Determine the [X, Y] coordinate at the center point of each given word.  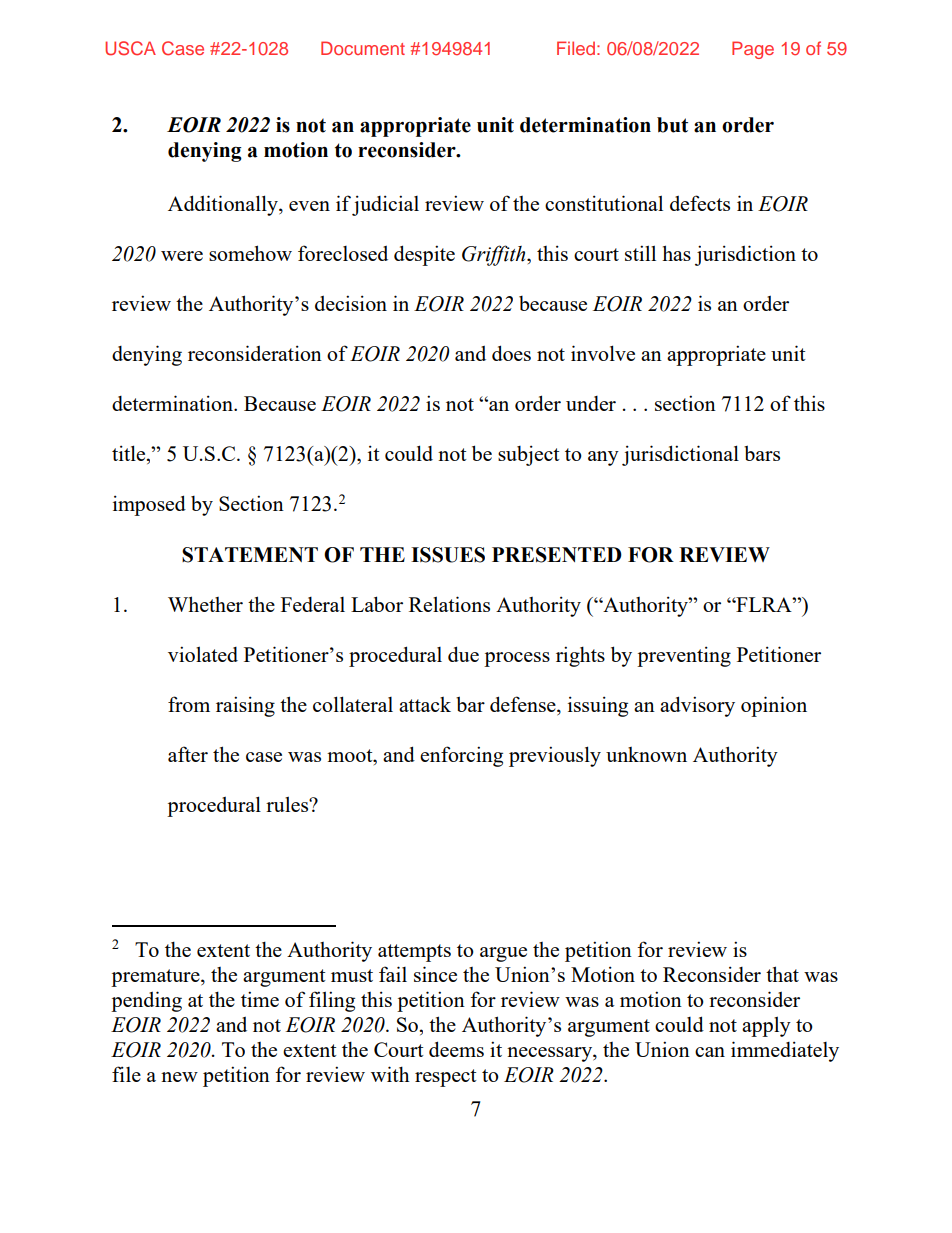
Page [753, 50]
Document [363, 48]
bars [762, 453]
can [710, 1052]
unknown [646, 754]
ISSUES [448, 555]
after [188, 754]
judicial [385, 205]
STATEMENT [250, 555]
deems [456, 1049]
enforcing [461, 756]
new [179, 1077]
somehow [250, 253]
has [676, 253]
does [511, 353]
